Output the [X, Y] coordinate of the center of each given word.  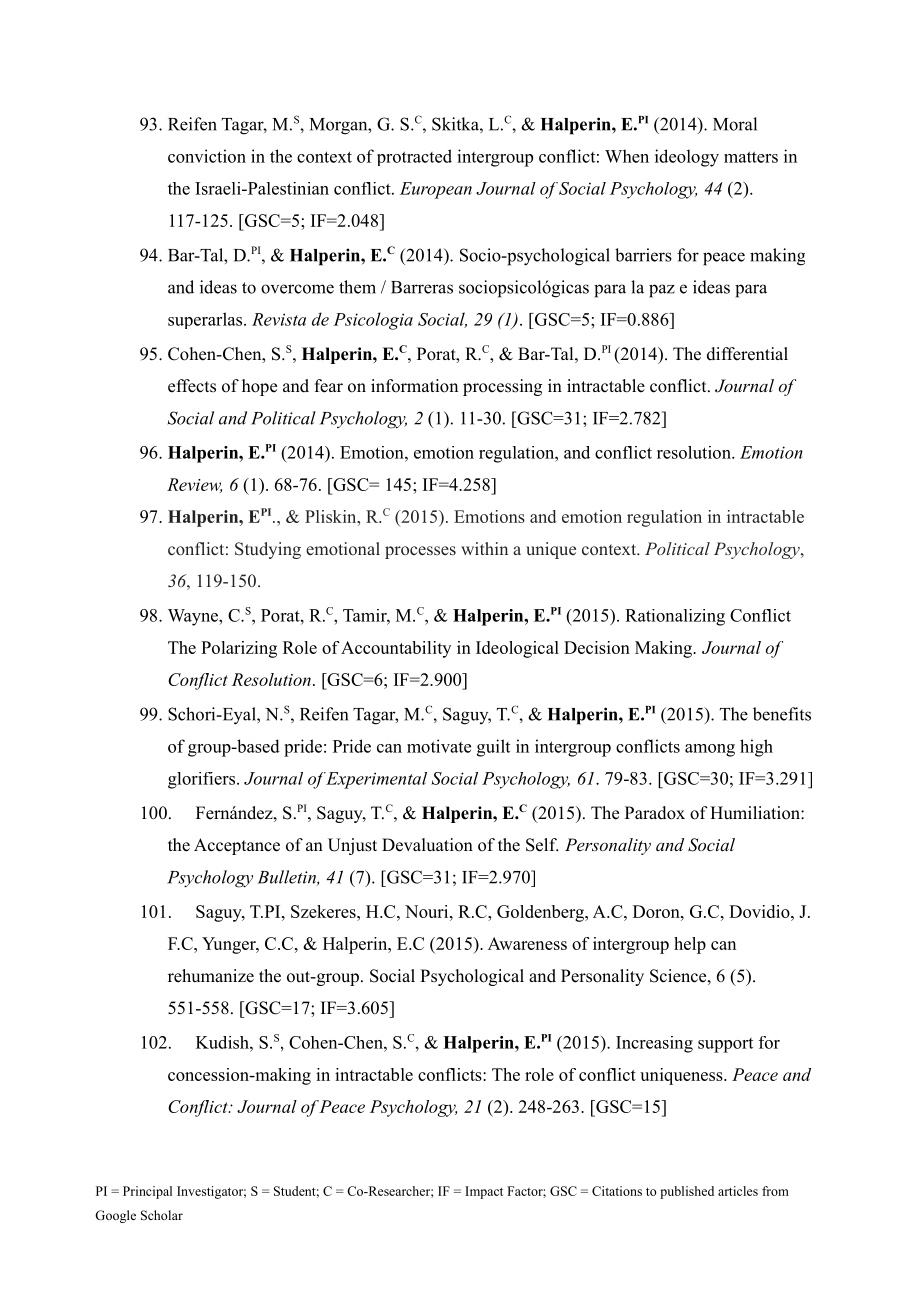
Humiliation [756, 812]
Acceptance [237, 846]
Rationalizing [675, 617]
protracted [414, 157]
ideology [687, 158]
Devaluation [427, 845]
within [484, 548]
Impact [484, 1192]
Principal [147, 1192]
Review [194, 485]
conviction [207, 156]
